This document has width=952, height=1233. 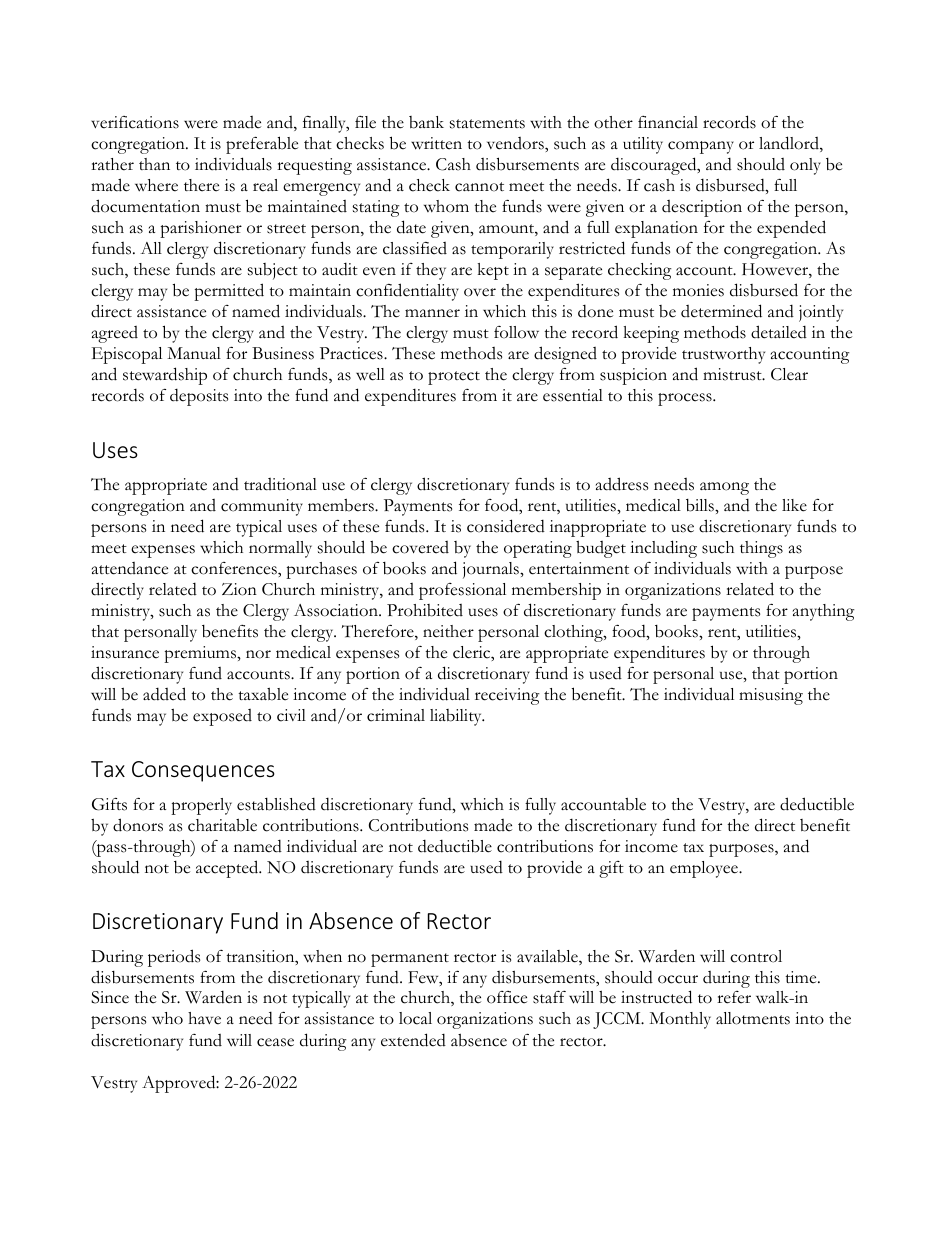 What do you see at coordinates (701, 147) in the document?
I see `company` at bounding box center [701, 147].
